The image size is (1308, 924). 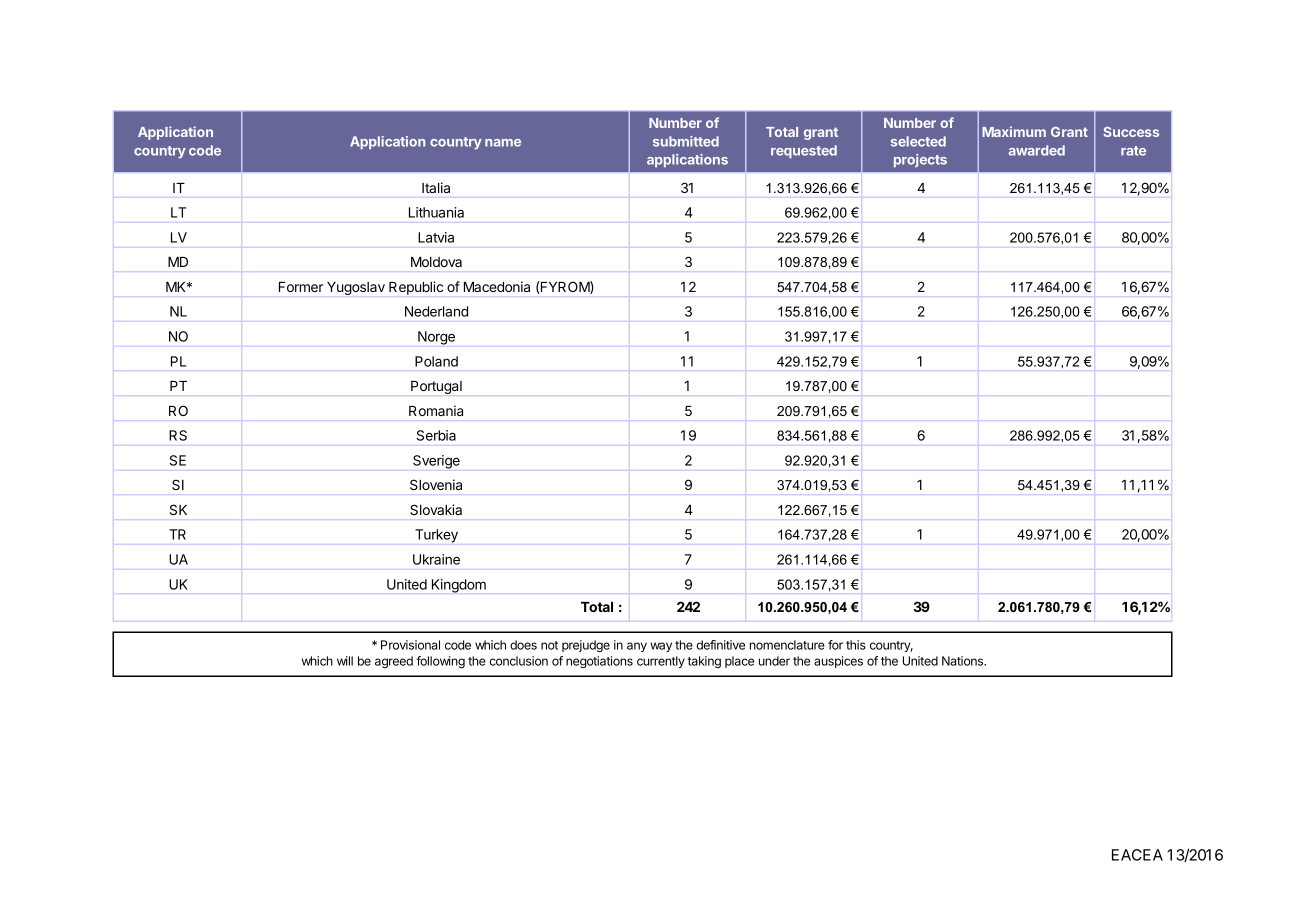 What do you see at coordinates (436, 462) in the screenshot?
I see `Sverige` at bounding box center [436, 462].
